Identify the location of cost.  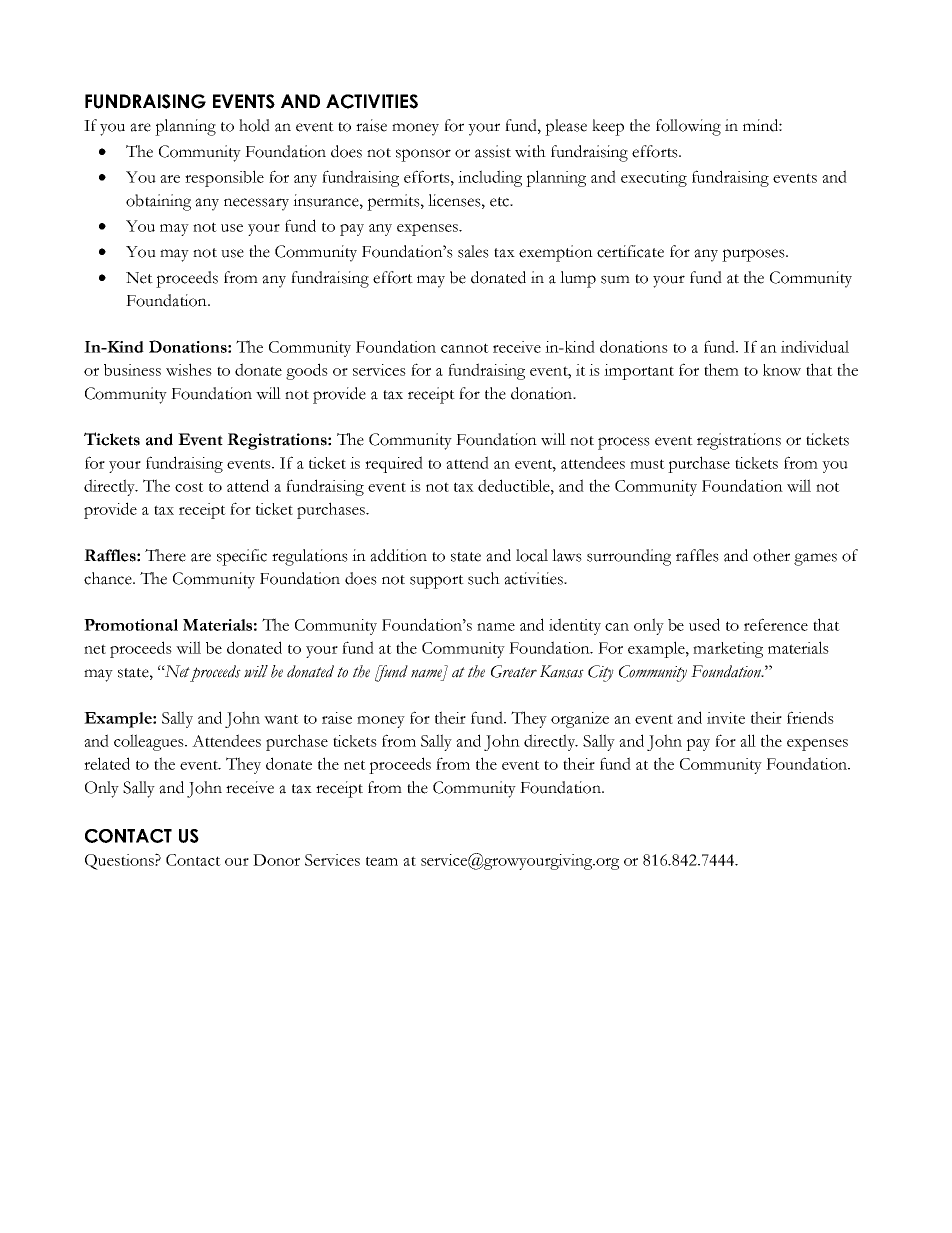
(189, 487).
